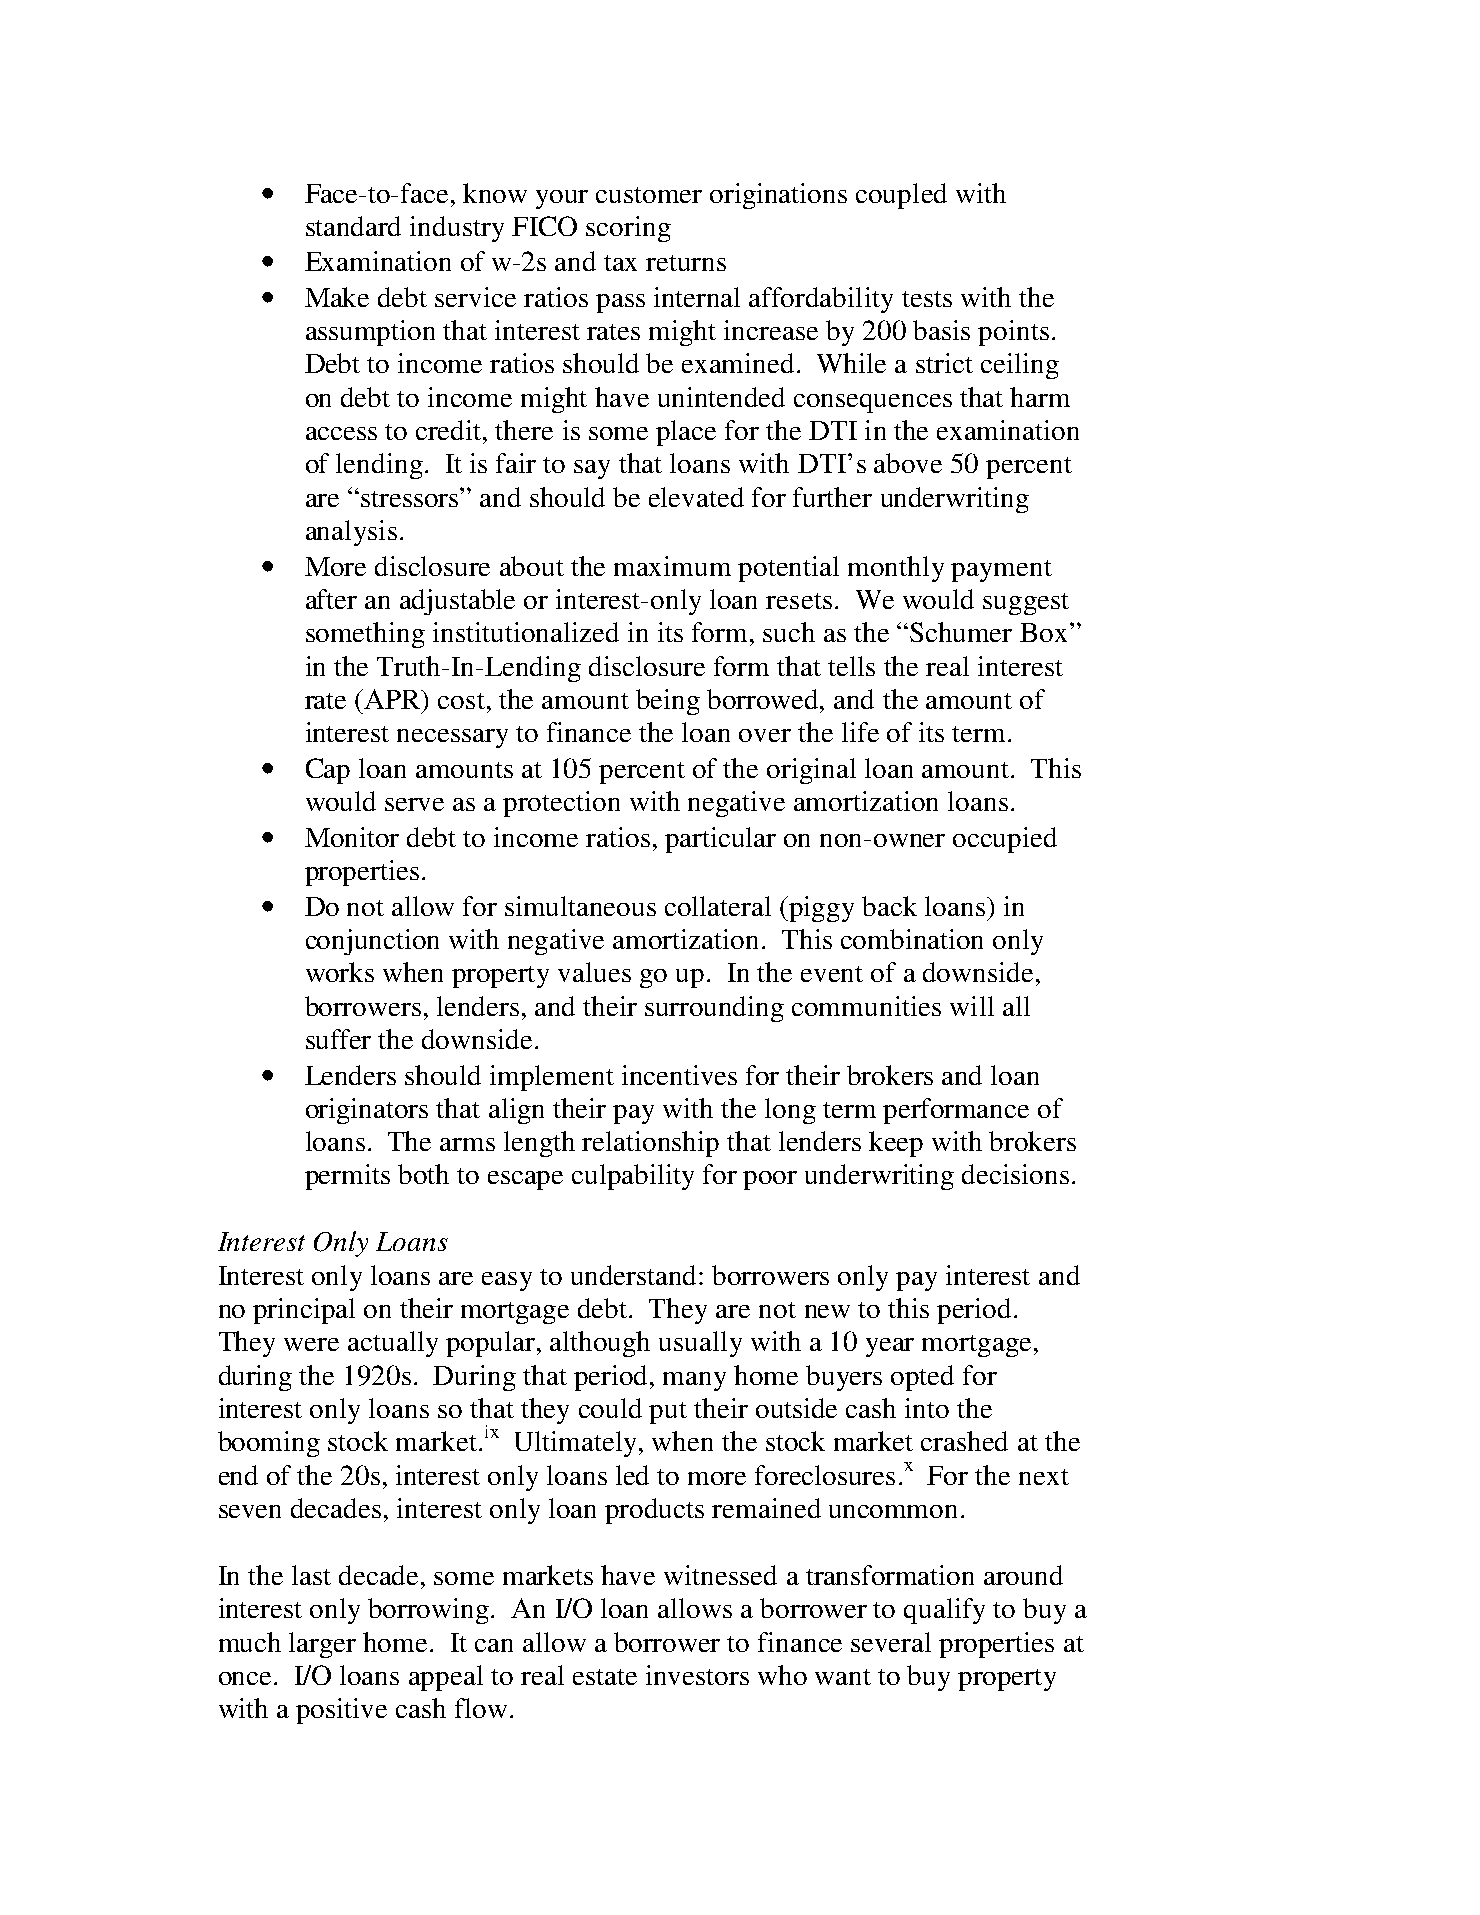 This image has height=1915, width=1480. I want to click on combination, so click(912, 939).
